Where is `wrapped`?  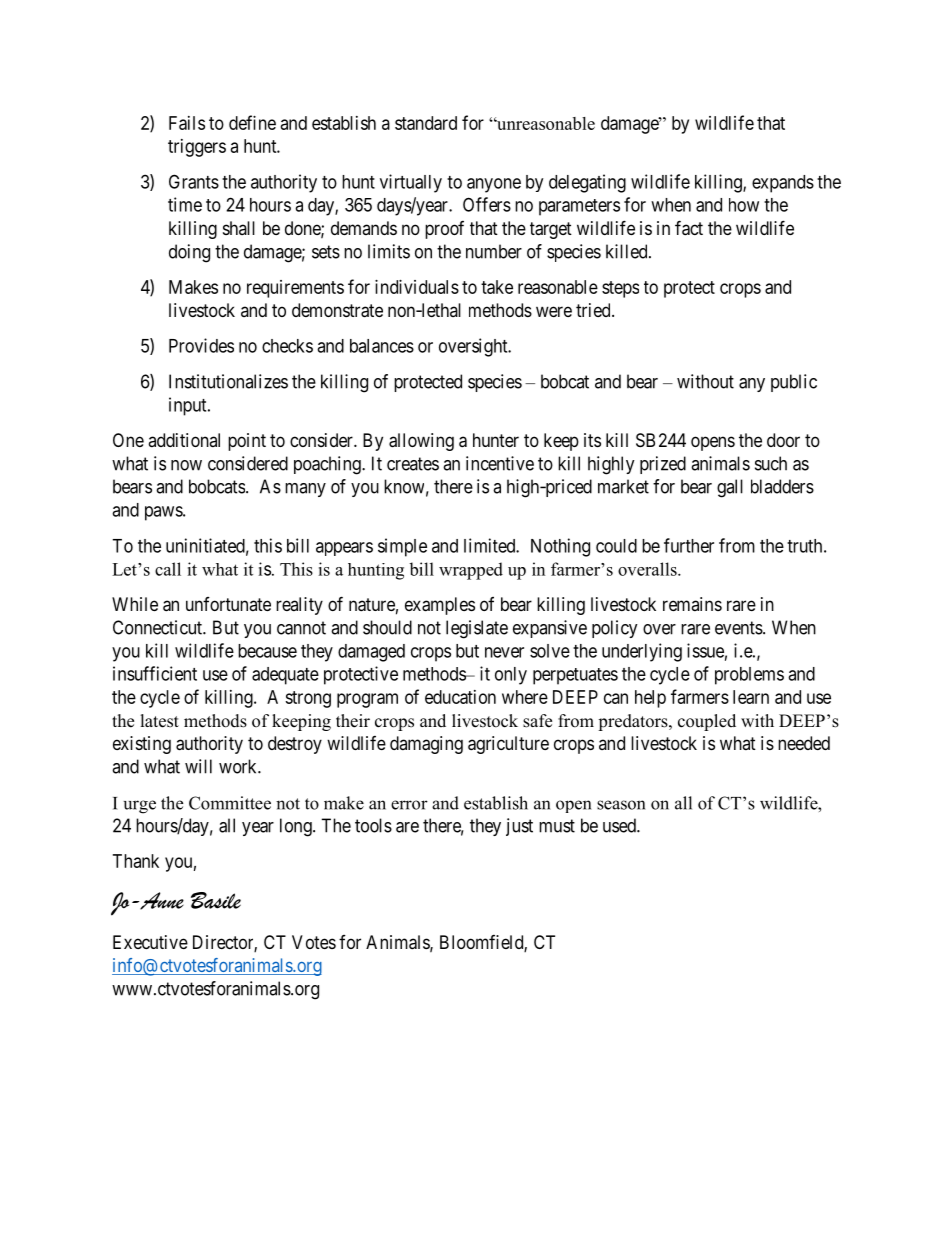 wrapped is located at coordinates (471, 571).
